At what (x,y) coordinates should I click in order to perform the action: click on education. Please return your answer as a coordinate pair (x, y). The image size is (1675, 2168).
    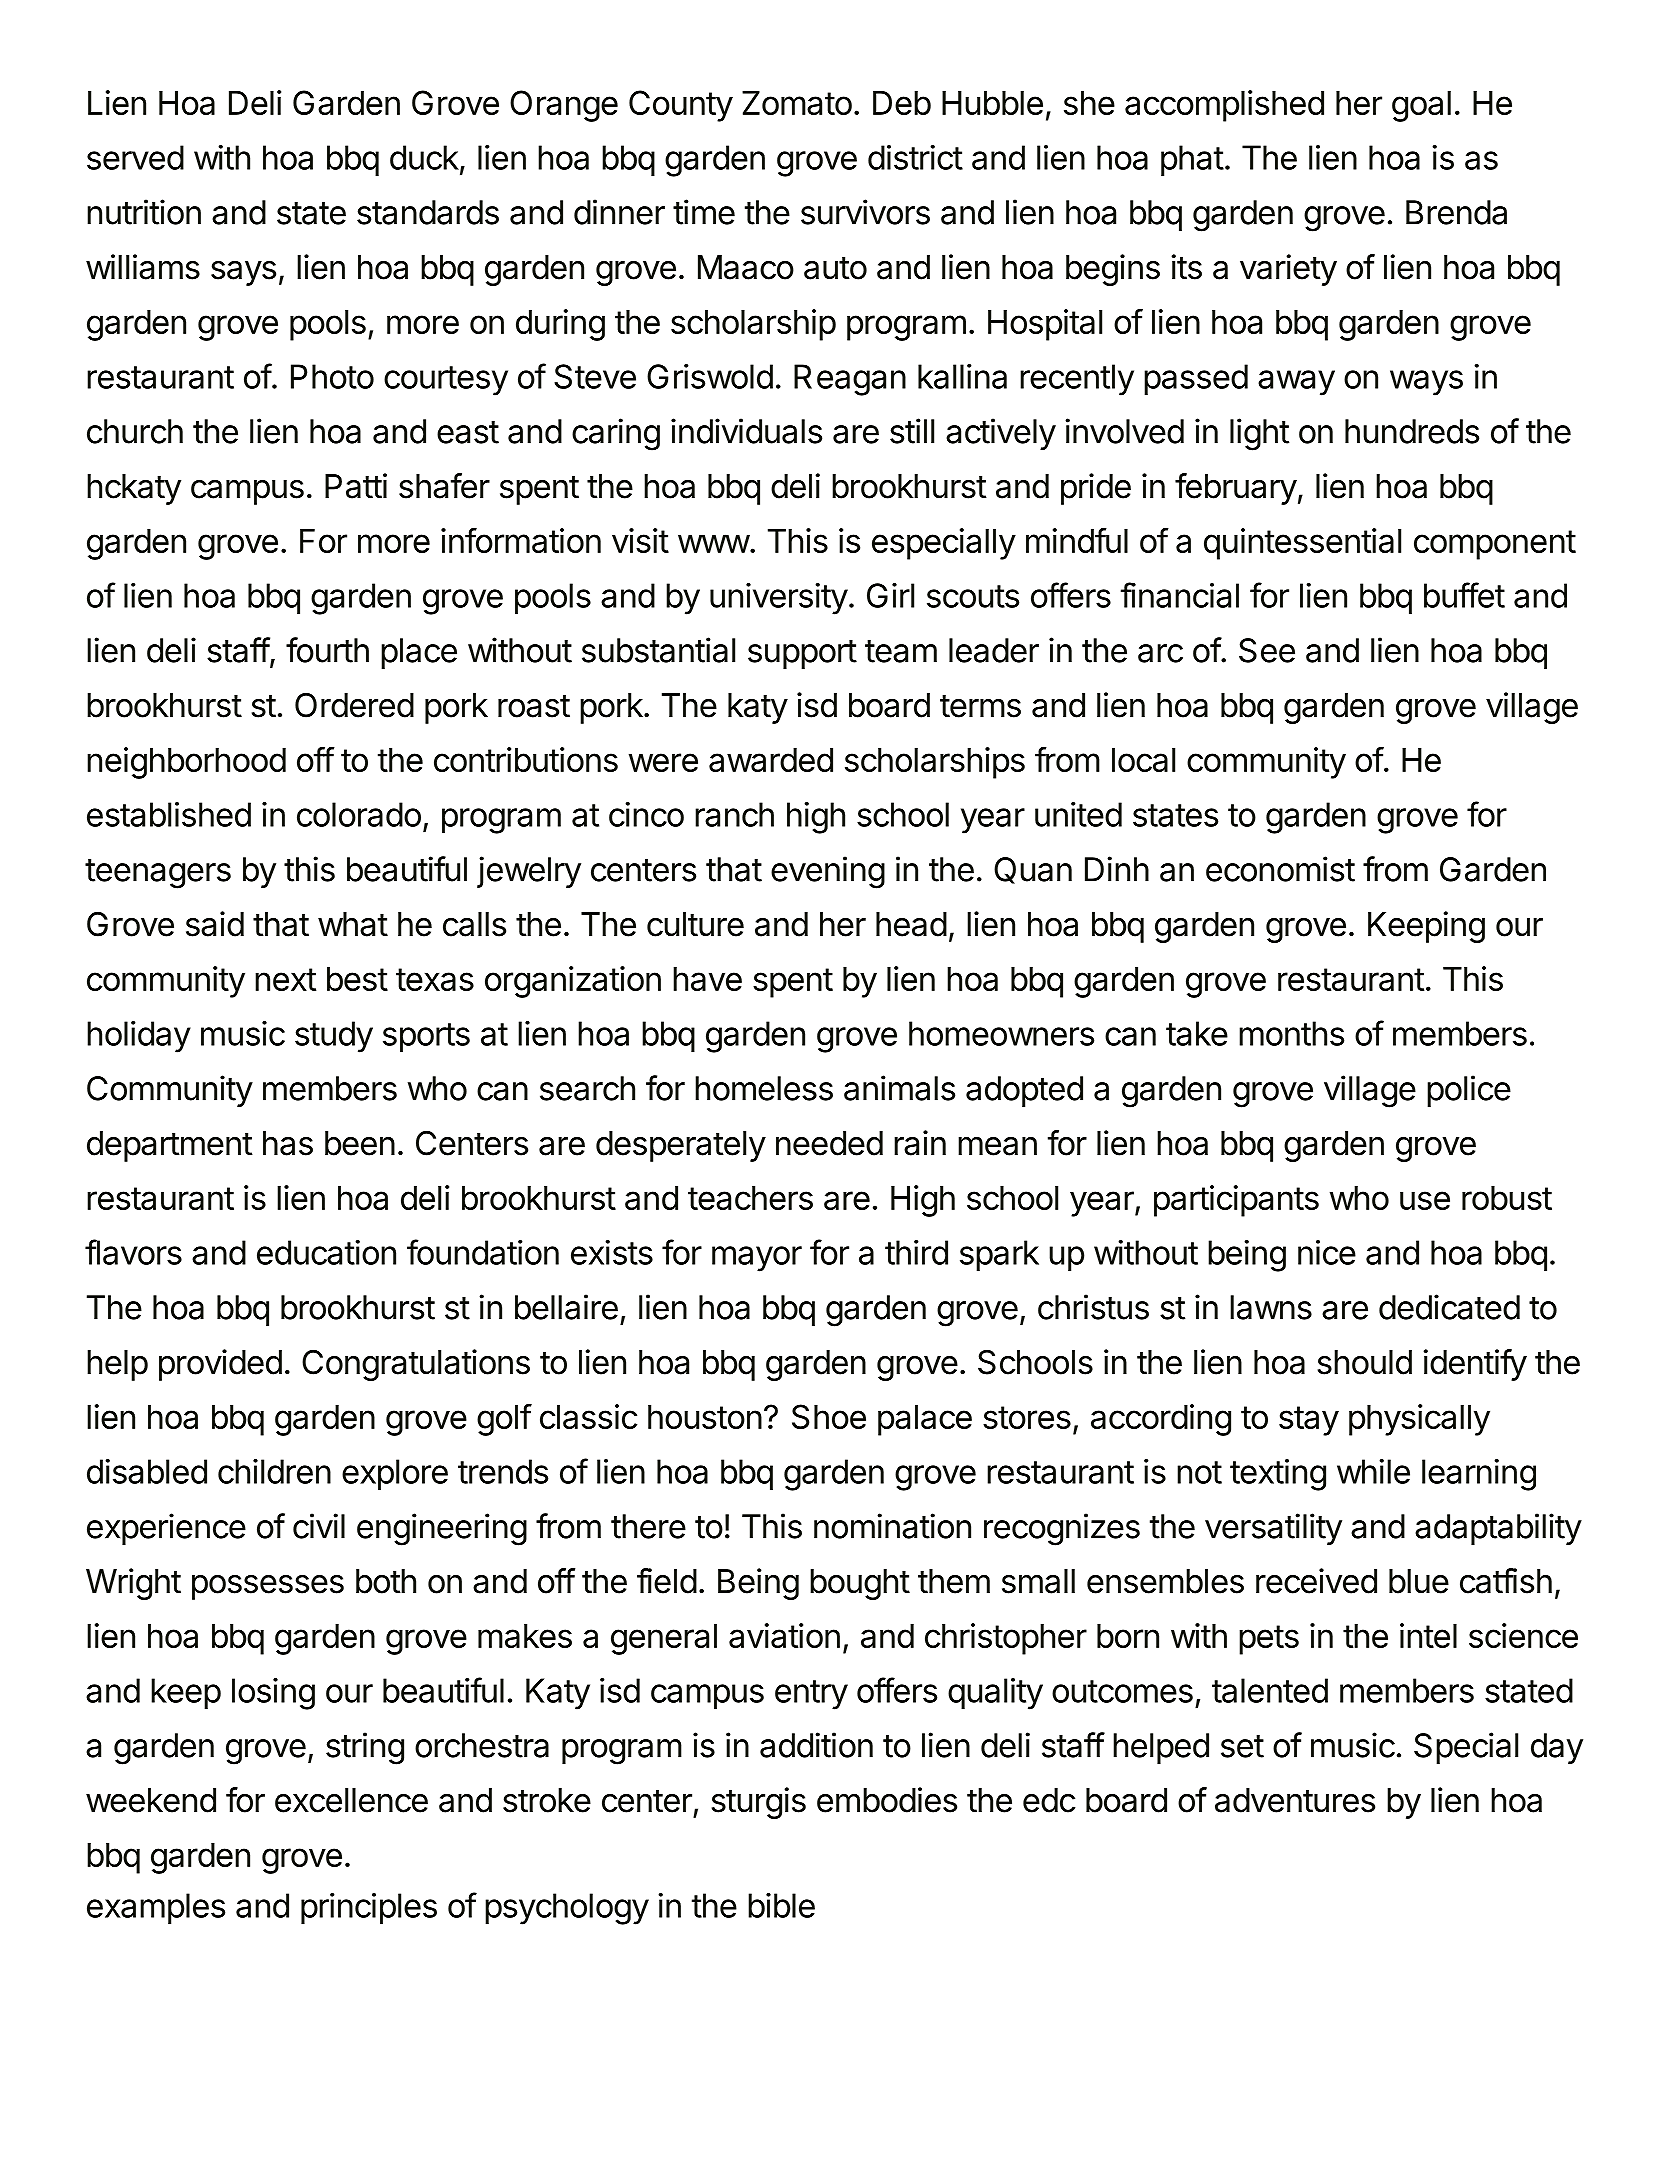
    Looking at the image, I should click on (326, 1252).
